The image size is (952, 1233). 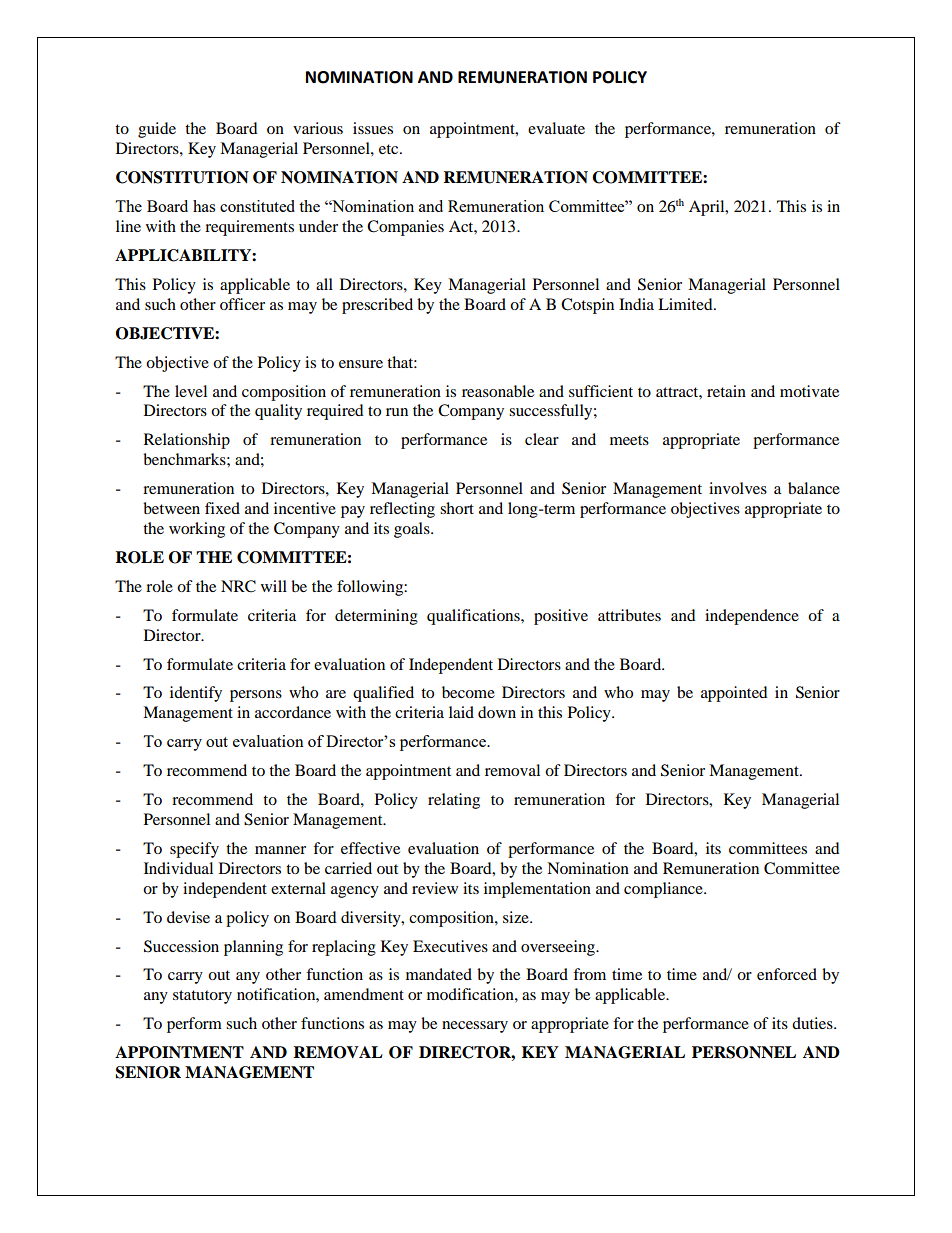 I want to click on enforced, so click(x=787, y=974).
